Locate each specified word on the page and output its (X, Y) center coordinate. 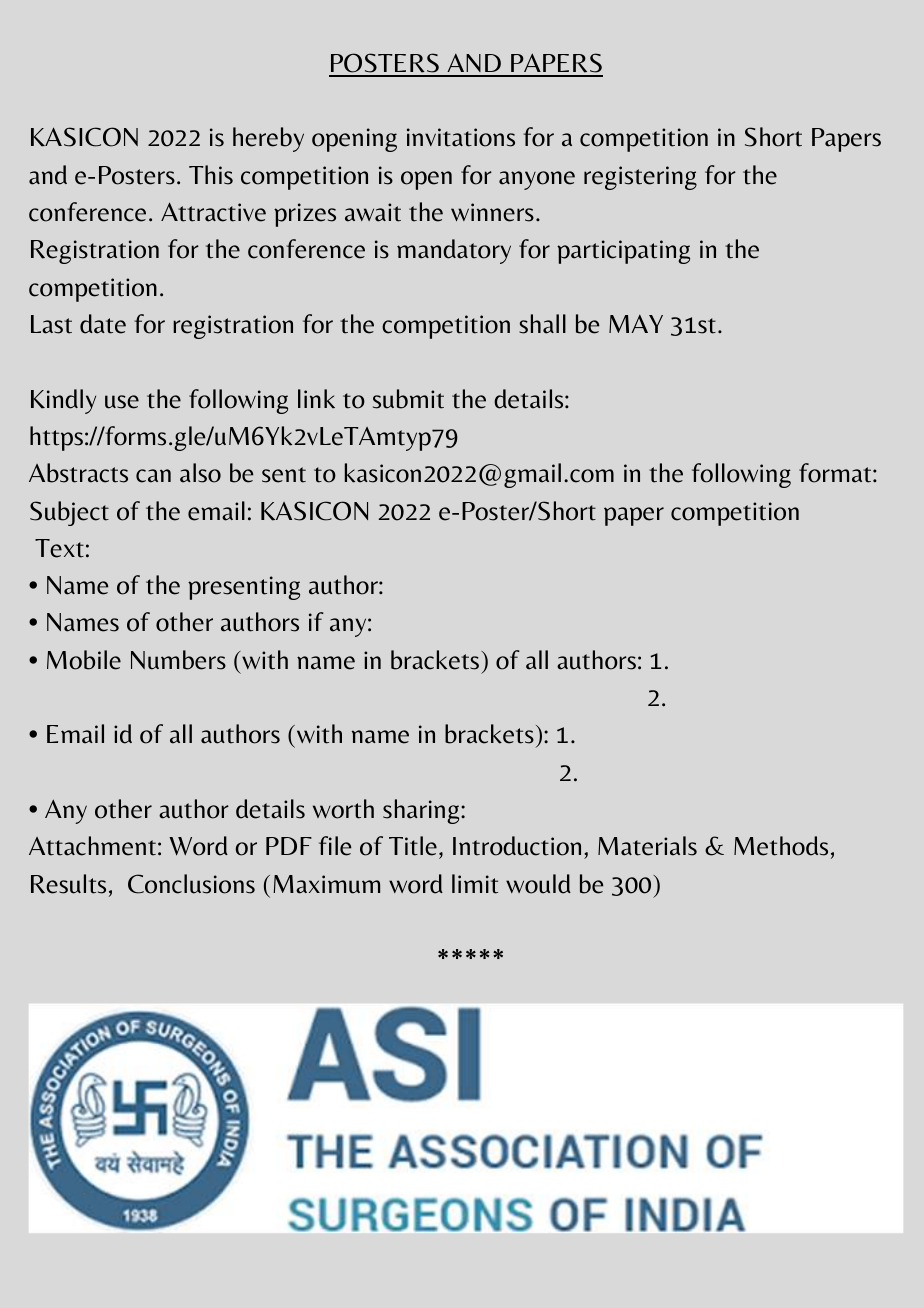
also (200, 473)
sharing (422, 811)
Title (413, 846)
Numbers (178, 660)
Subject (69, 513)
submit (408, 399)
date (103, 324)
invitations (461, 137)
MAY (636, 323)
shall (542, 324)
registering (640, 178)
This (211, 175)
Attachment (92, 846)
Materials (647, 846)
